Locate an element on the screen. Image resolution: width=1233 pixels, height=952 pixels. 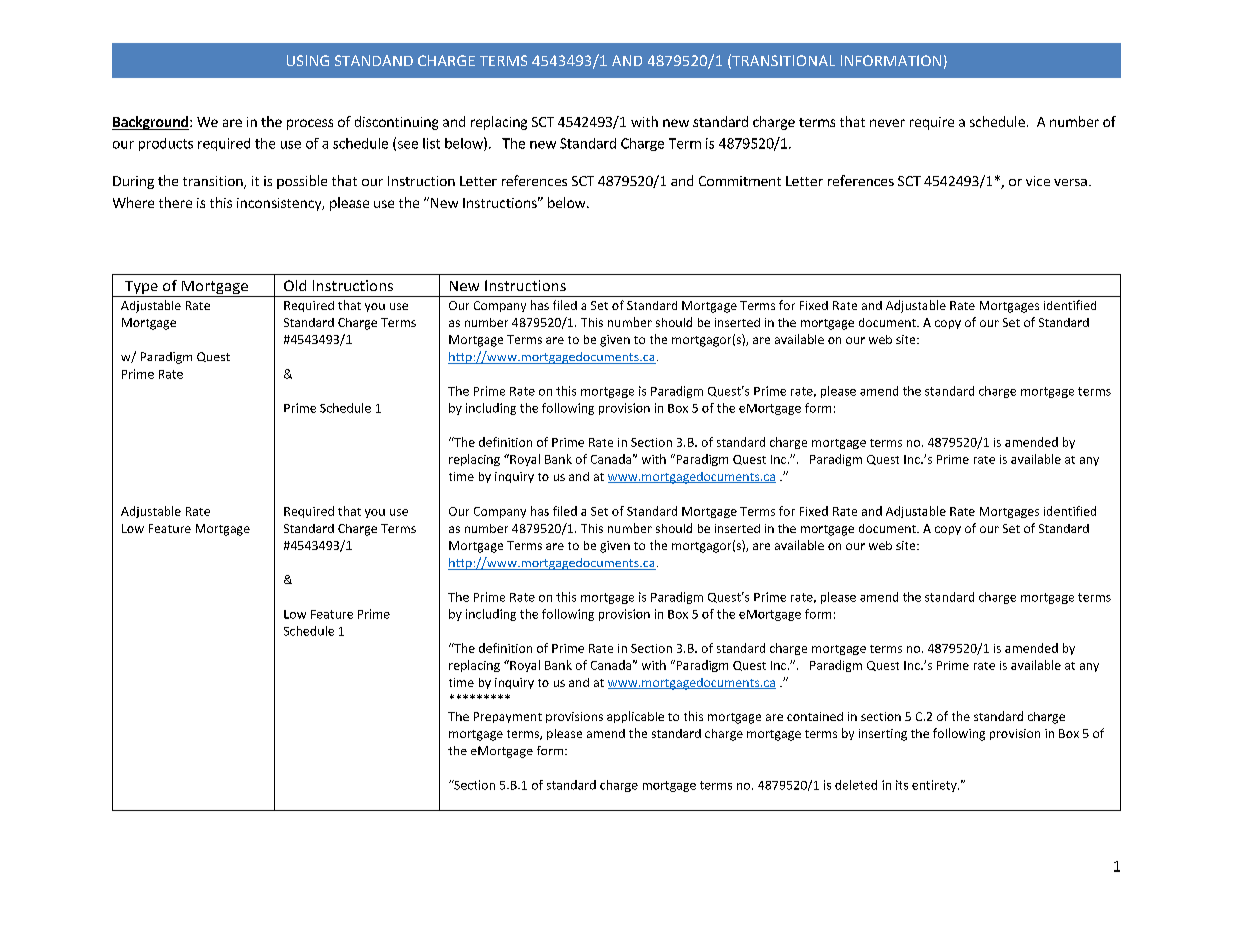
versa is located at coordinates (1070, 182).
